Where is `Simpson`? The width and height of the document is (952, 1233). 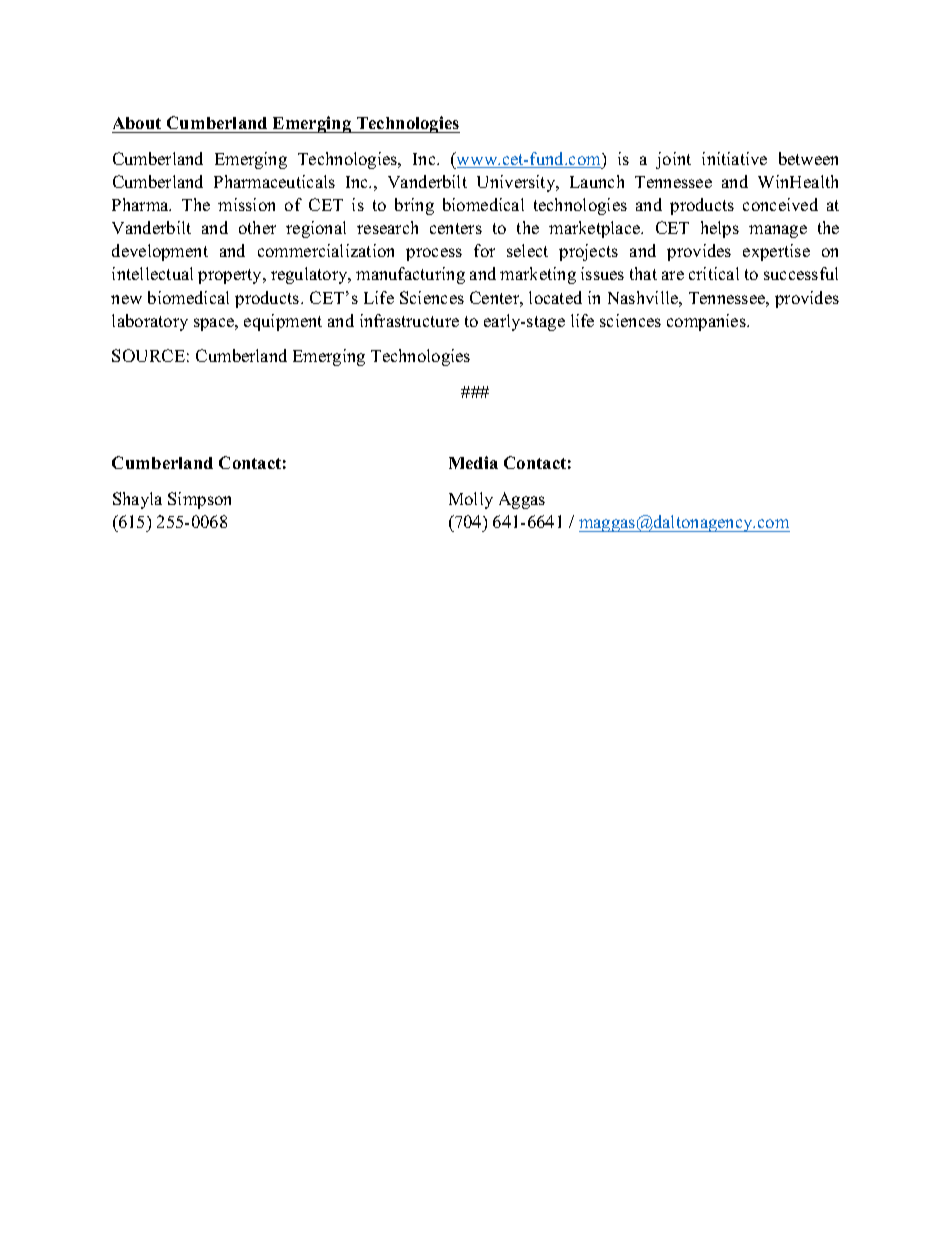
Simpson is located at coordinates (199, 500).
